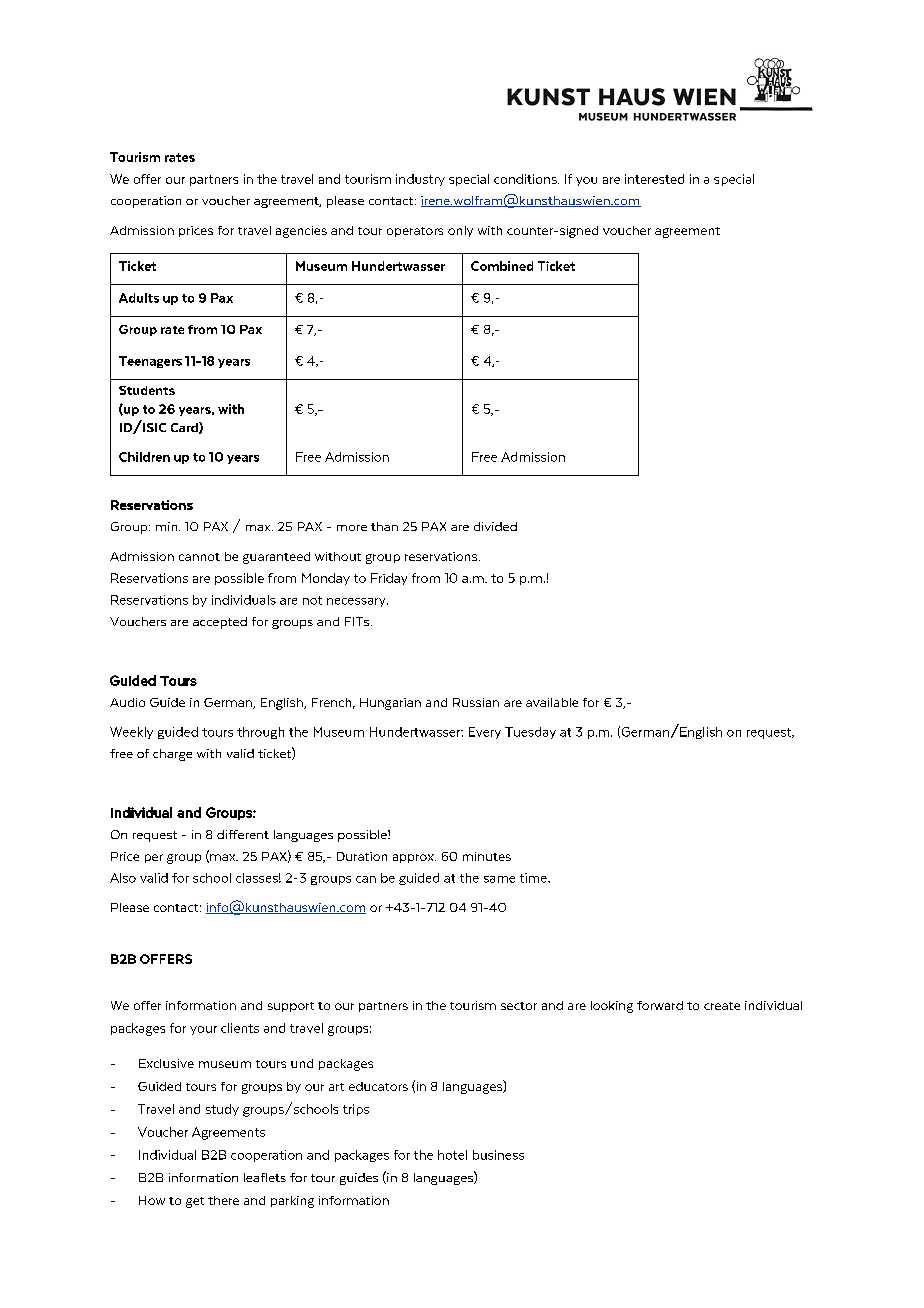  What do you see at coordinates (243, 834) in the image?
I see `different` at bounding box center [243, 834].
